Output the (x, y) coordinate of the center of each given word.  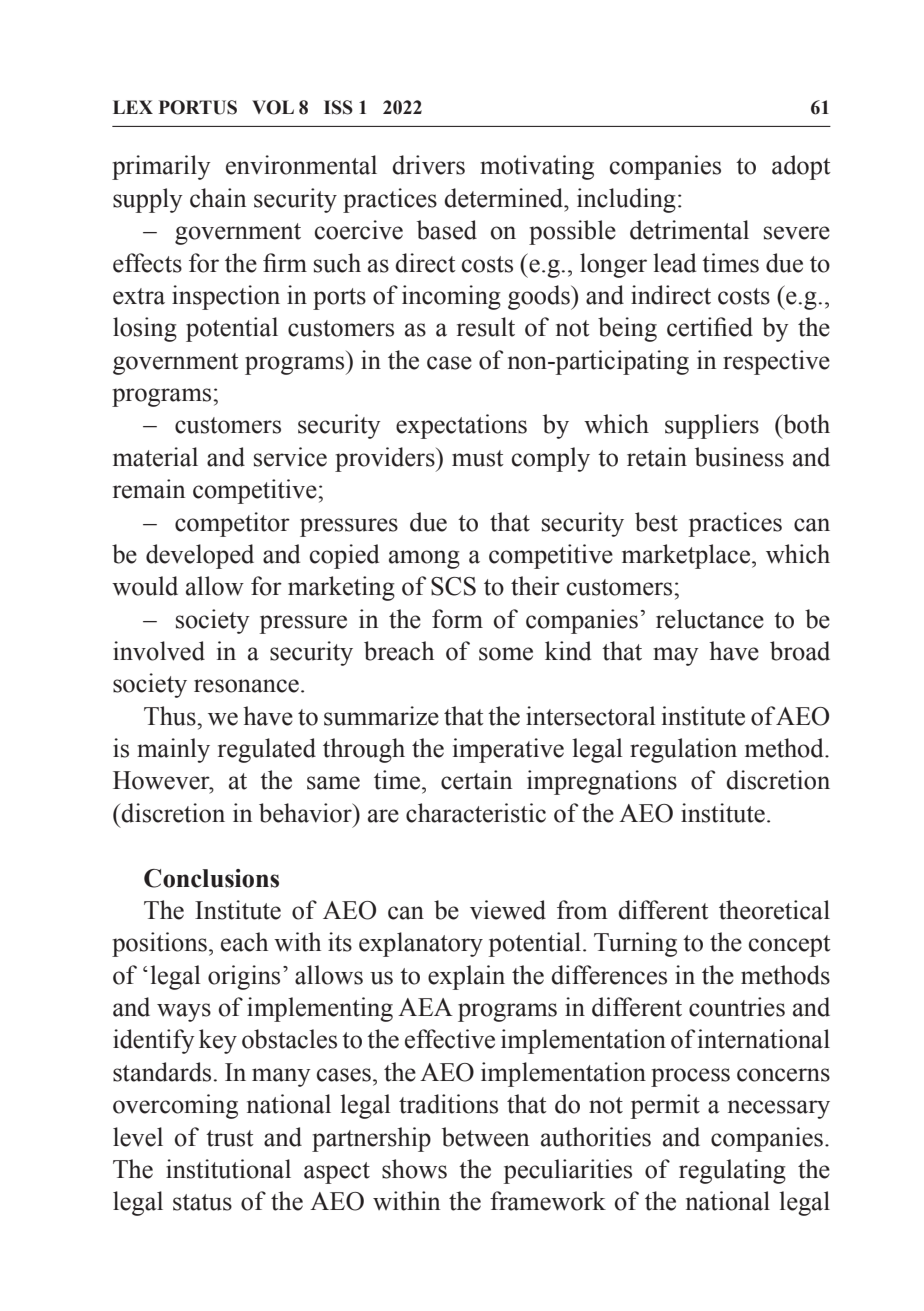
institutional (228, 1169)
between (485, 1137)
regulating (732, 1171)
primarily (161, 167)
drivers (428, 165)
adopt (801, 167)
